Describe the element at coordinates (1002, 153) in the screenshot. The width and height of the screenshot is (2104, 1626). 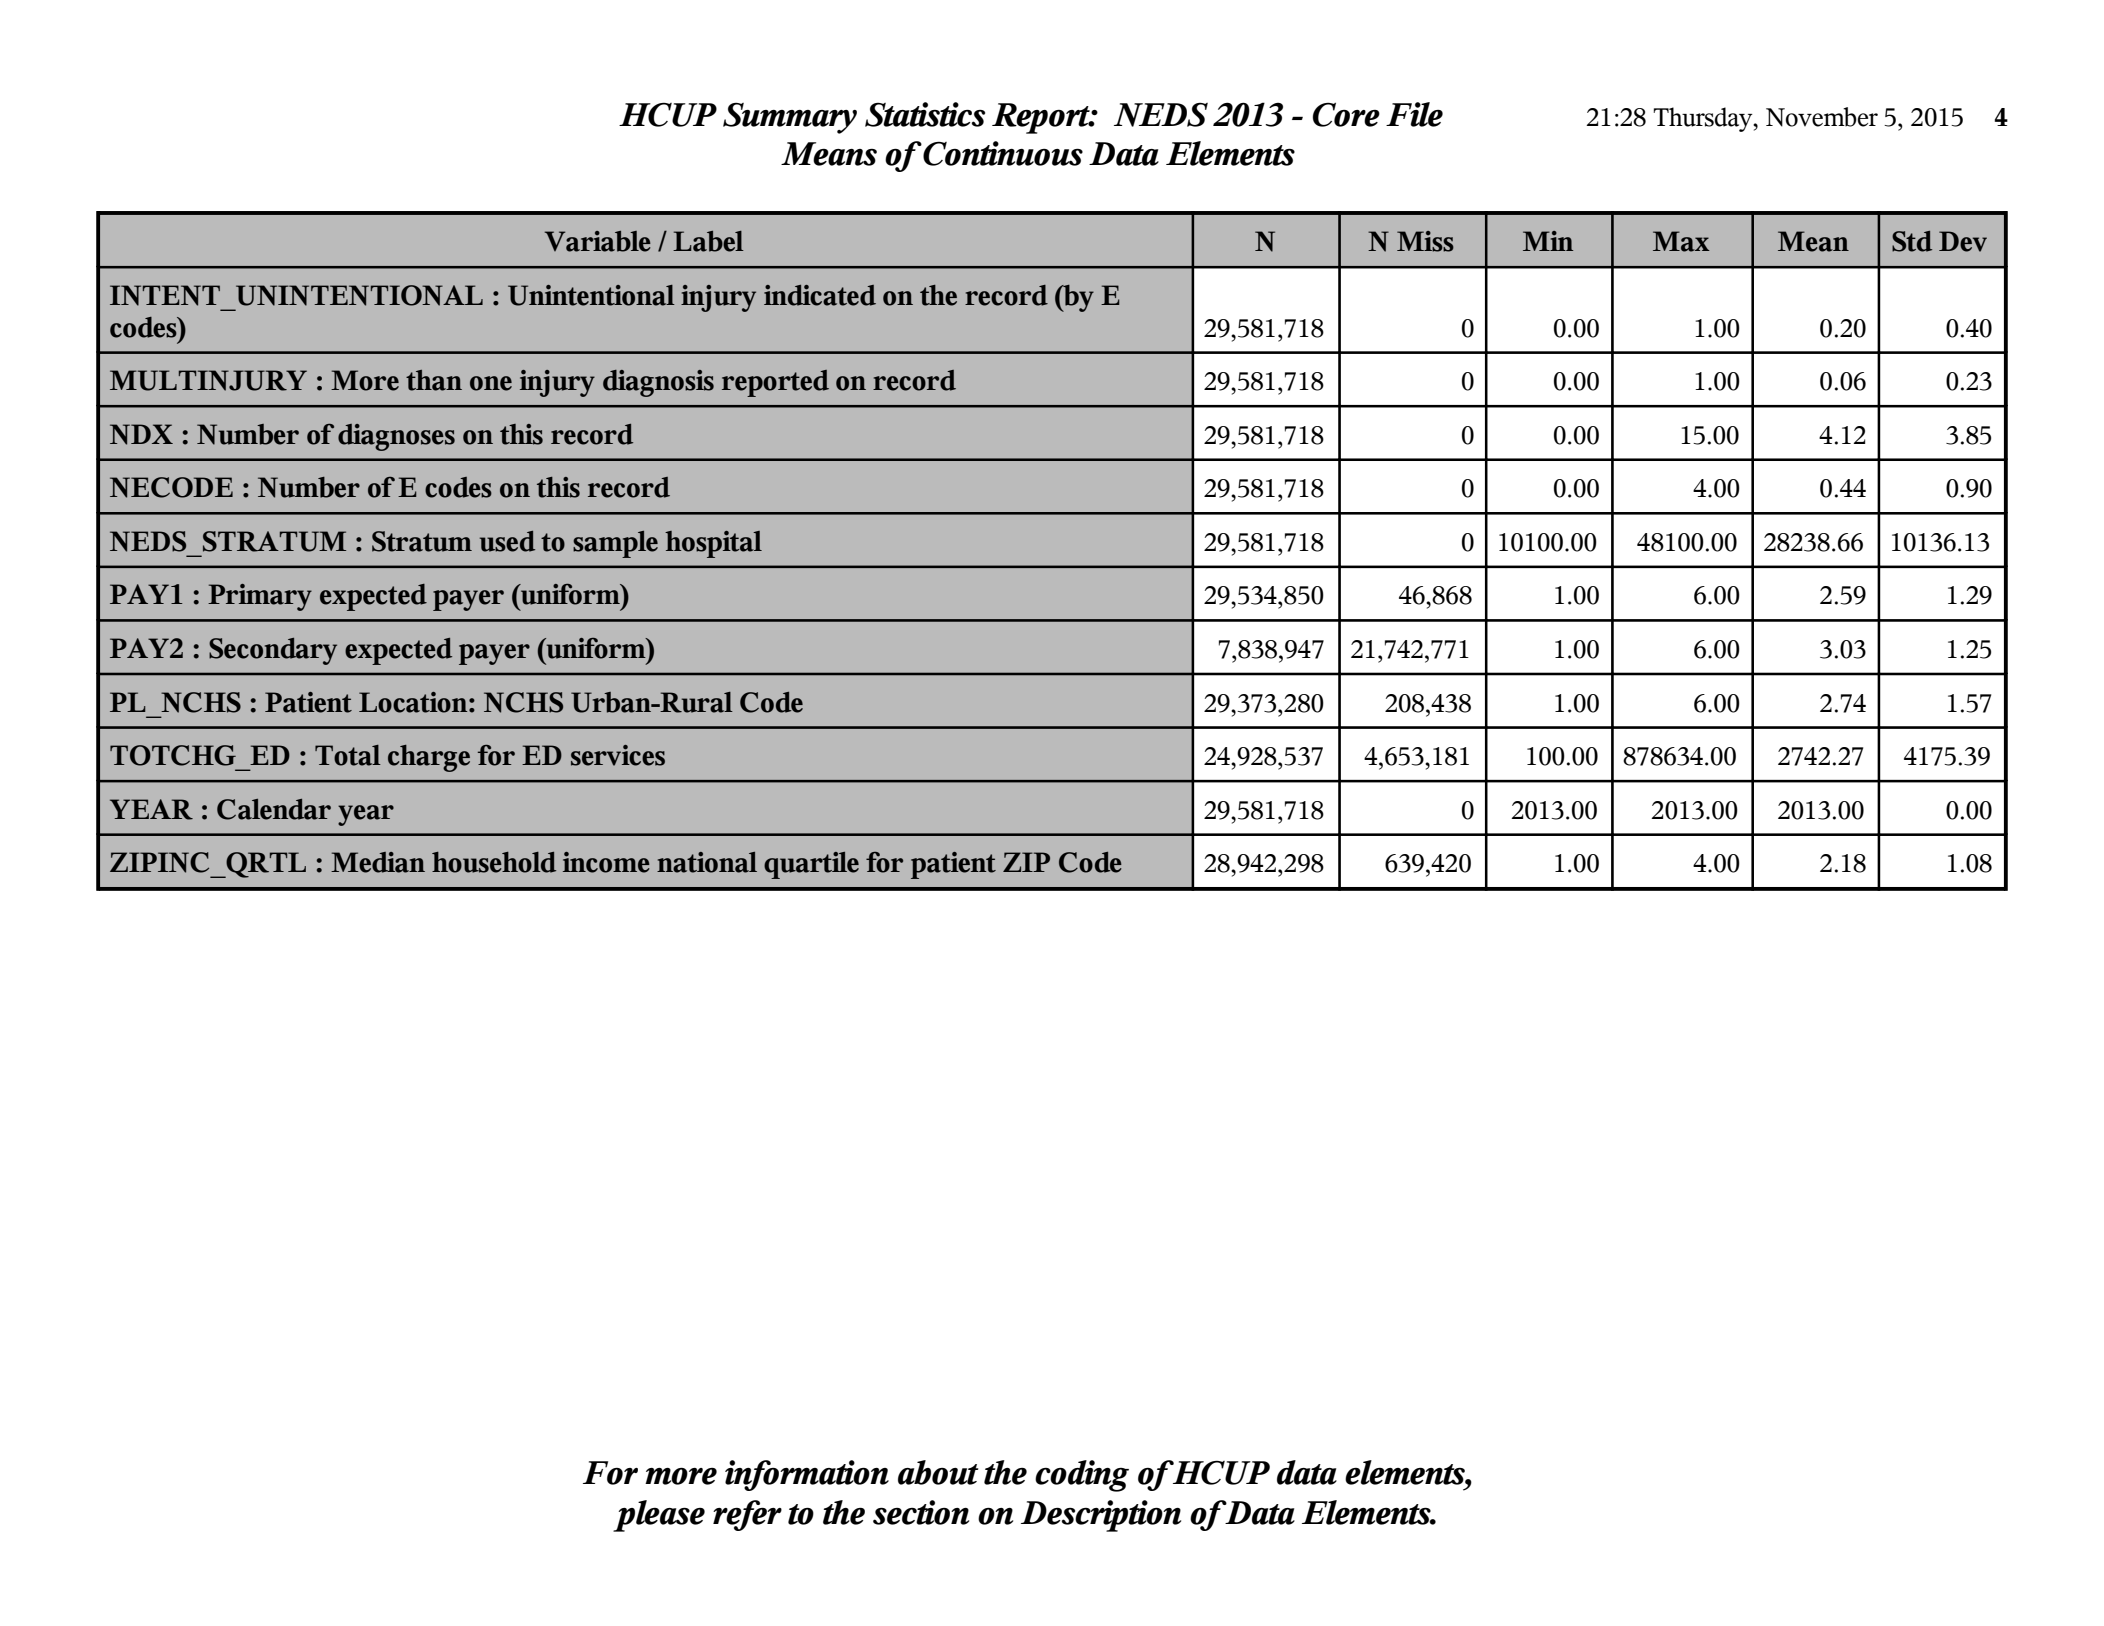
I see `Continuous` at that location.
